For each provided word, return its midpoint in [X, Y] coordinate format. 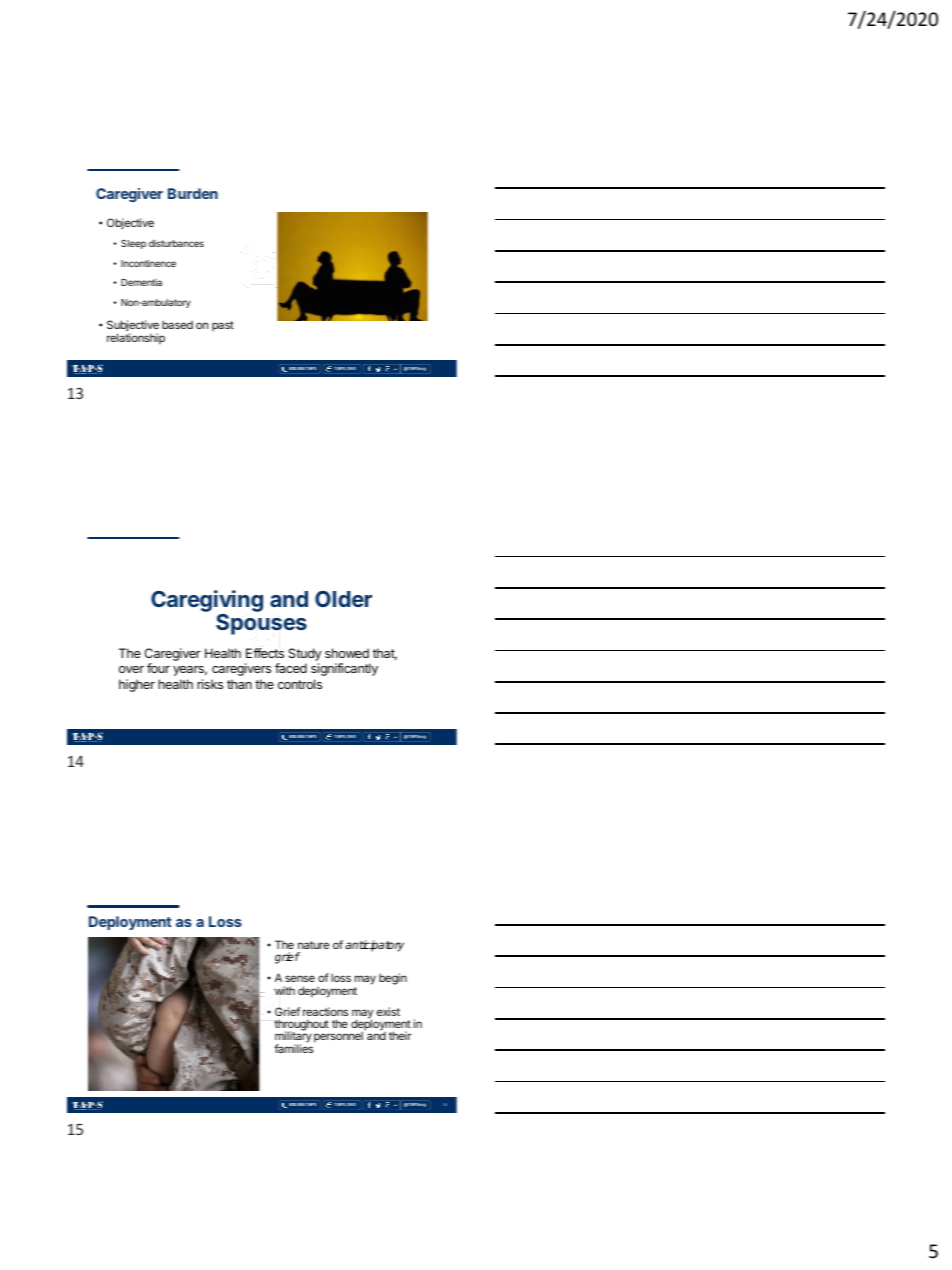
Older [343, 599]
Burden [193, 193]
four [158, 668]
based [177, 324]
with [284, 990]
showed [347, 653]
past [223, 326]
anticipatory [374, 946]
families [294, 1047]
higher [137, 685]
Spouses [261, 624]
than [239, 684]
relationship [136, 339]
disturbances [176, 243]
